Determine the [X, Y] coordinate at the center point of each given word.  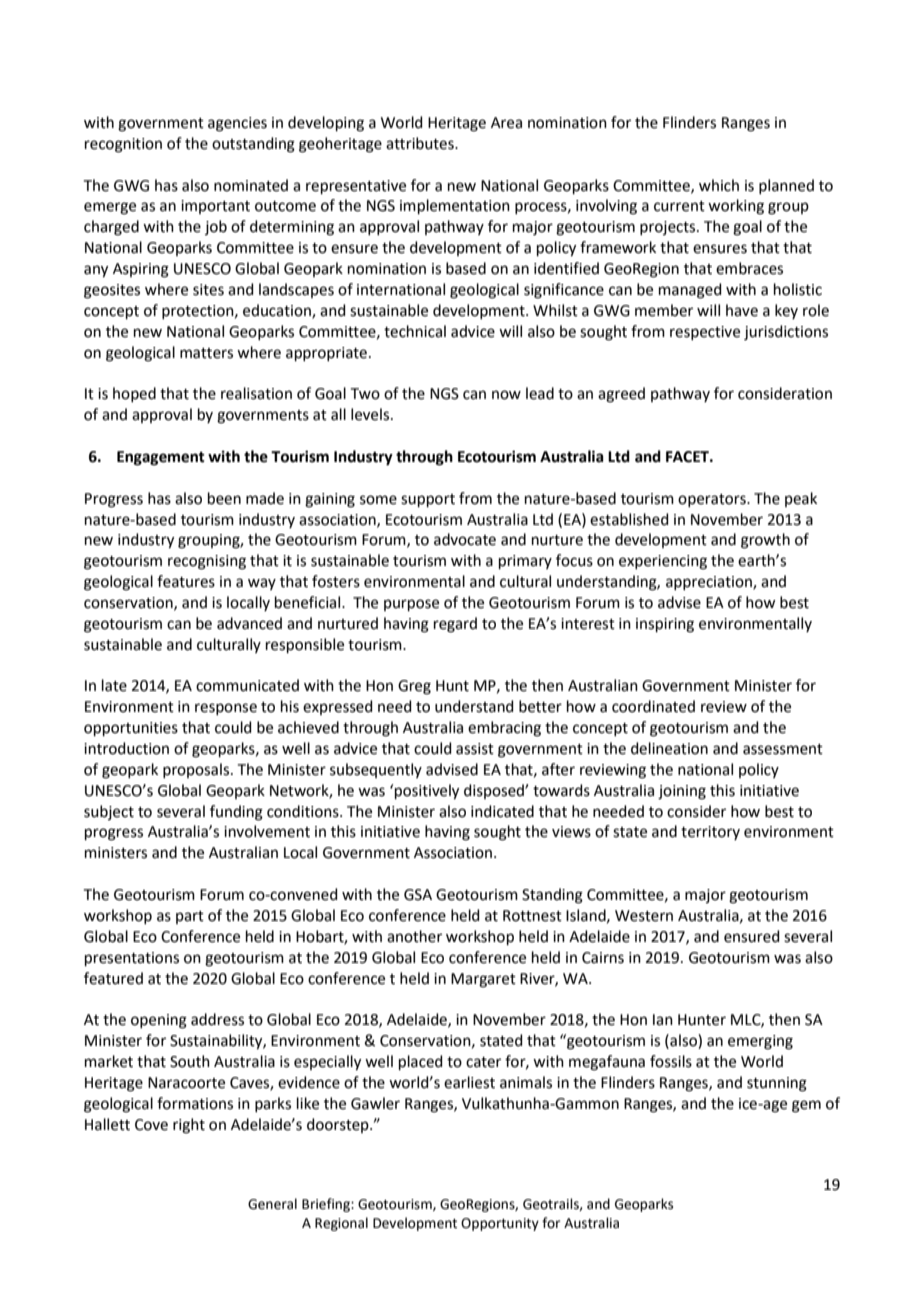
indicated [502, 811]
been [224, 498]
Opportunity [500, 1224]
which [719, 185]
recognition [123, 145]
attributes [421, 143]
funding [236, 813]
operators [713, 500]
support [428, 500]
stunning [777, 1084]
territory [710, 833]
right [189, 1126]
